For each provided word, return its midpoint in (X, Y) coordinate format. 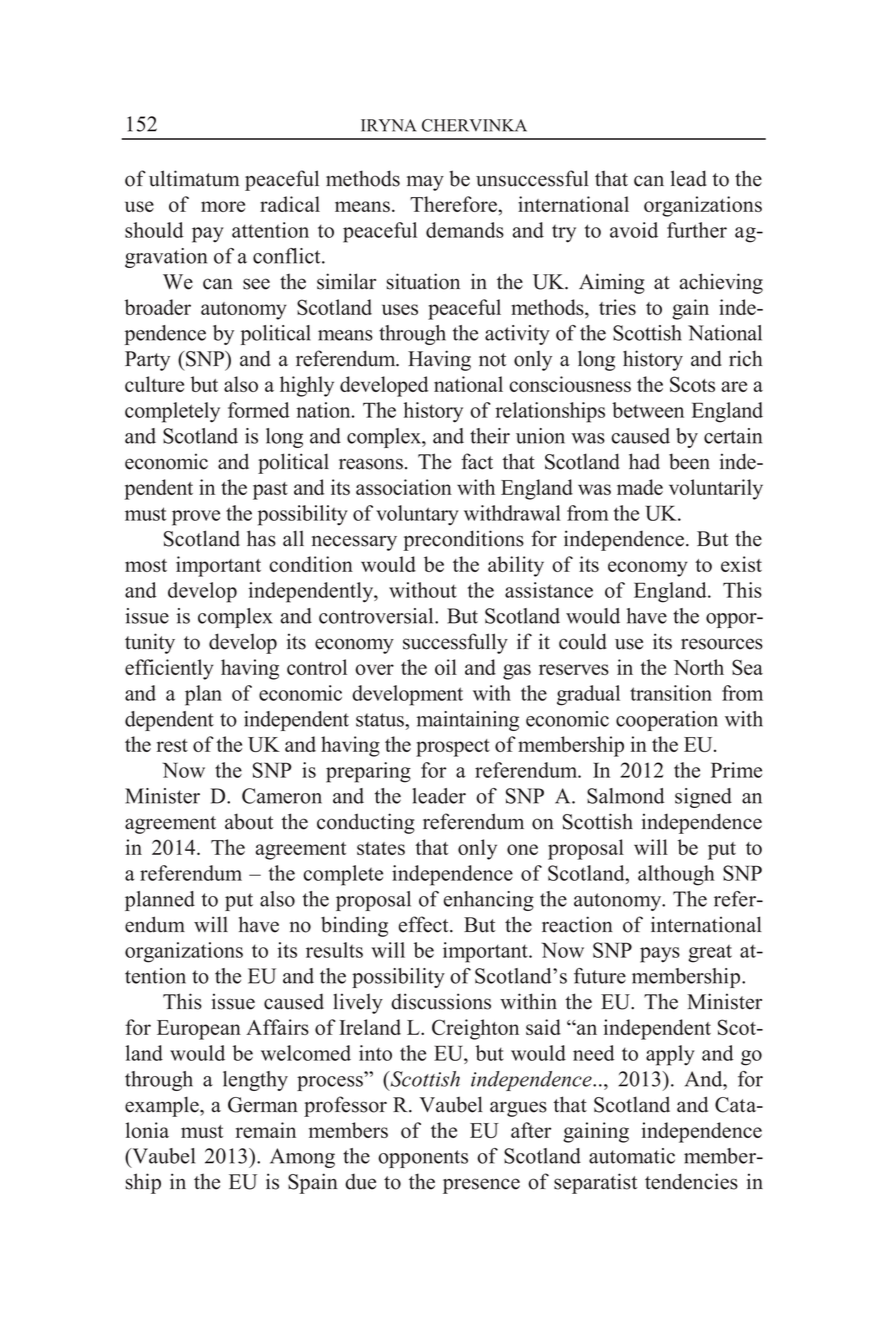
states (381, 848)
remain (266, 1130)
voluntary (417, 515)
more (223, 206)
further (697, 230)
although (676, 875)
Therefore (454, 204)
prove (196, 518)
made (640, 487)
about (249, 821)
